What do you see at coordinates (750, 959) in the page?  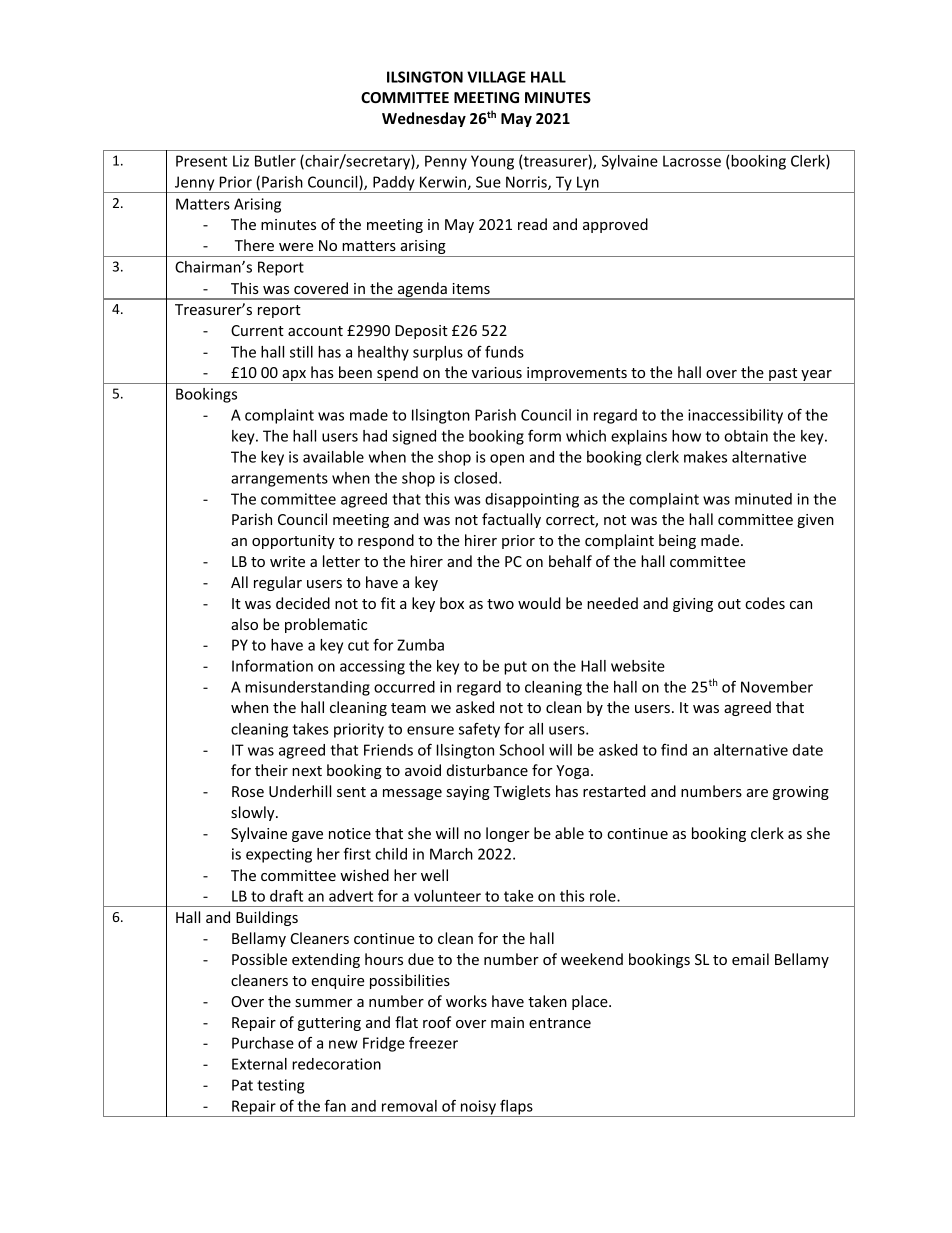 I see `email` at bounding box center [750, 959].
